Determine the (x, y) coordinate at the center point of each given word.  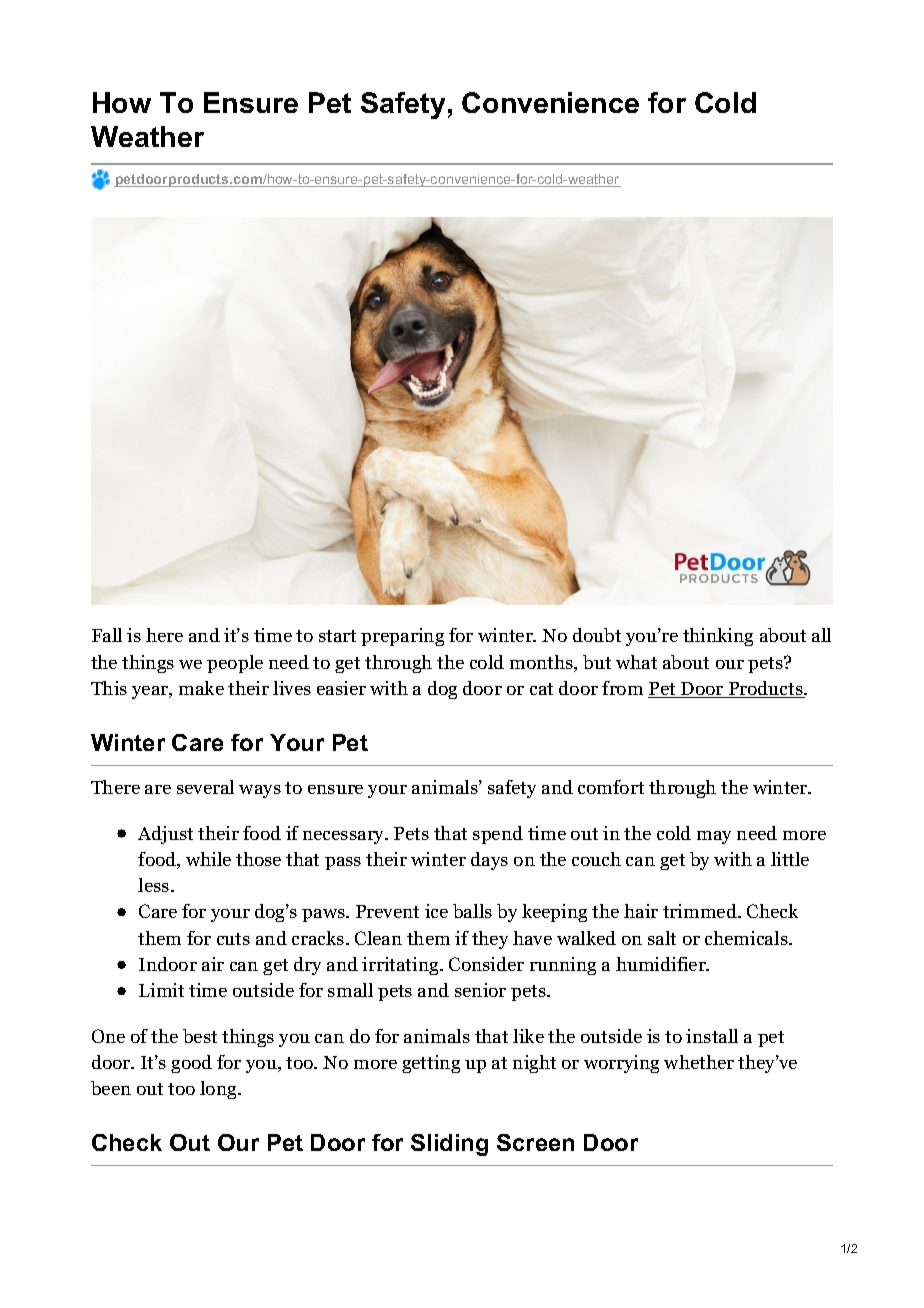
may (714, 837)
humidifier (662, 964)
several (205, 787)
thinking (718, 637)
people (235, 664)
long (219, 1090)
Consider (486, 964)
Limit (161, 990)
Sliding (449, 1145)
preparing (402, 637)
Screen (535, 1142)
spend (498, 835)
